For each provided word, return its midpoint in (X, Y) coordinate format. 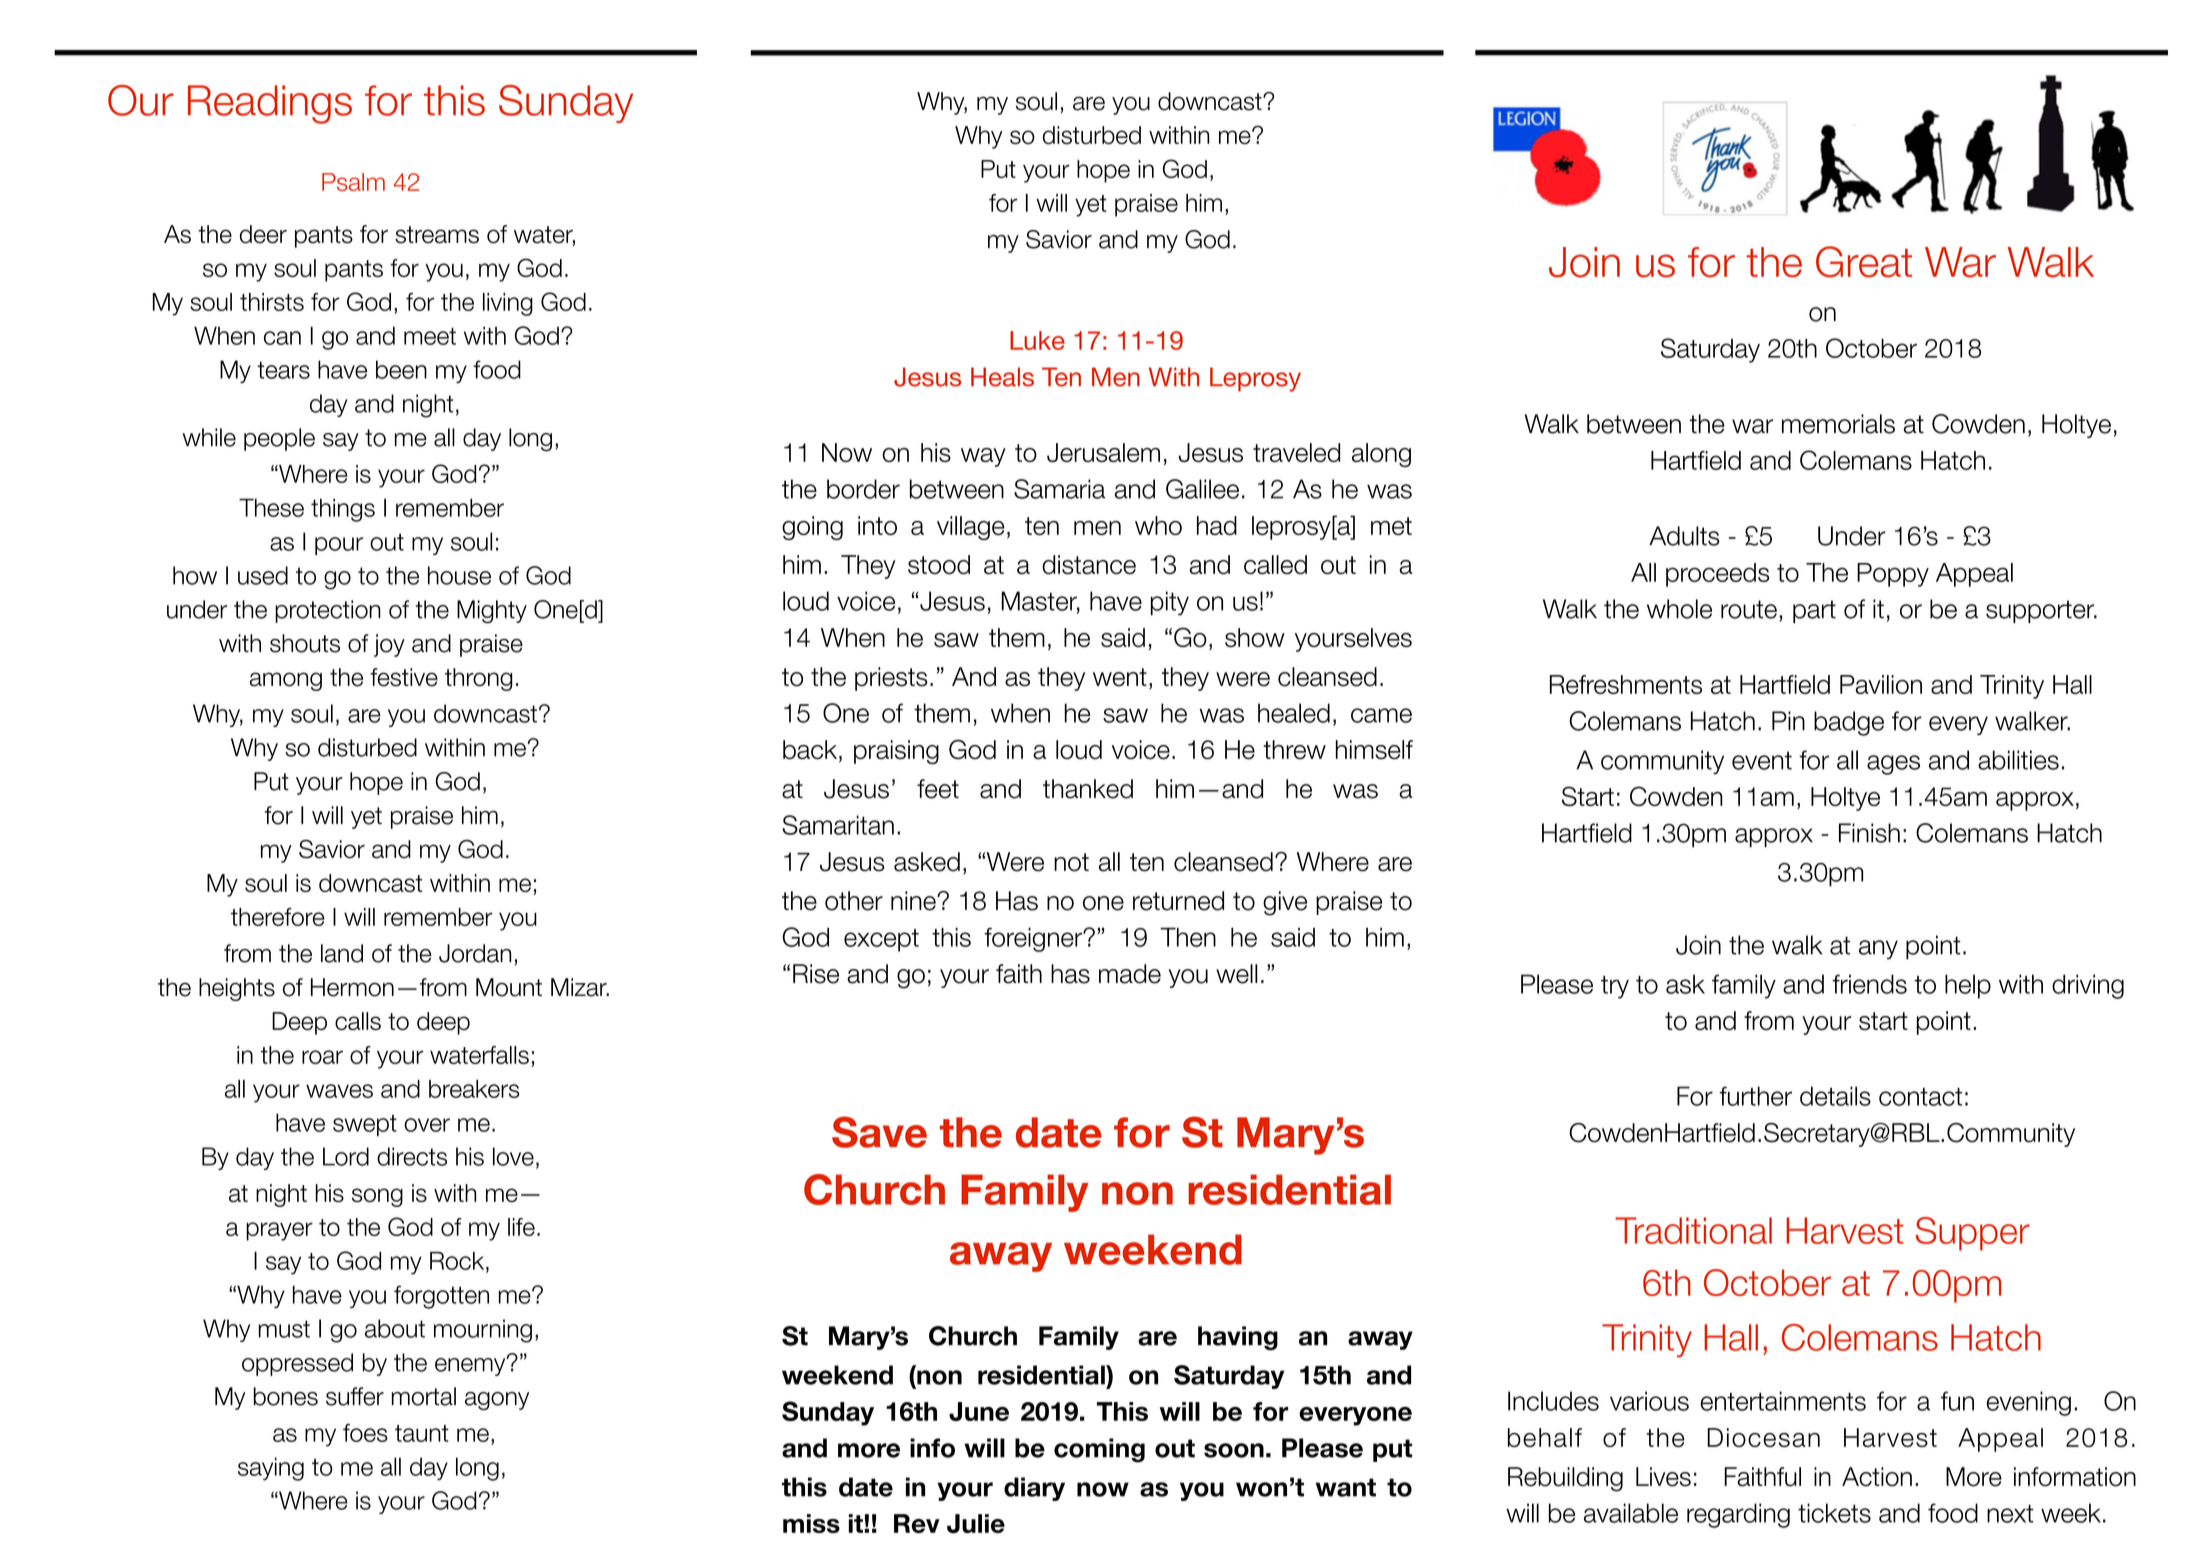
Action (1877, 1477)
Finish (1869, 833)
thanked (1088, 789)
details (1835, 1096)
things (343, 510)
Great (1864, 262)
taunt (422, 1433)
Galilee (1202, 489)
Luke (1037, 340)
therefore (278, 917)
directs (412, 1156)
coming (1099, 1450)
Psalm (353, 182)
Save (879, 1132)
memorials (1838, 424)
